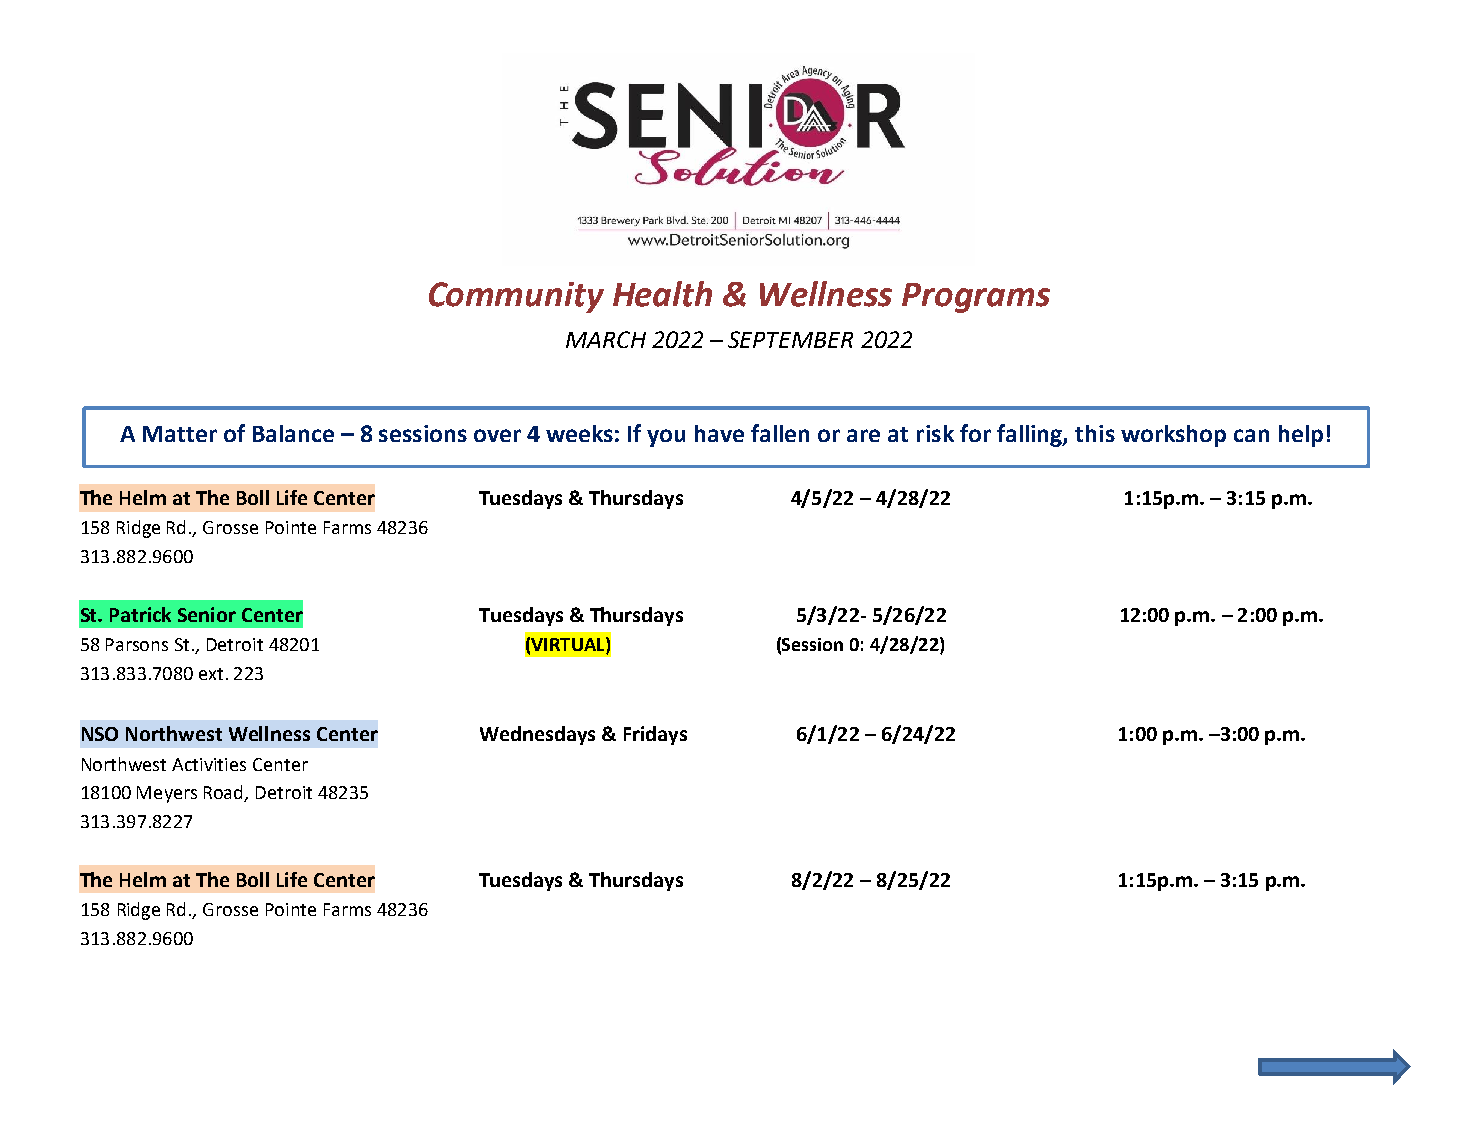  Describe the element at coordinates (666, 438) in the image. I see `you` at that location.
